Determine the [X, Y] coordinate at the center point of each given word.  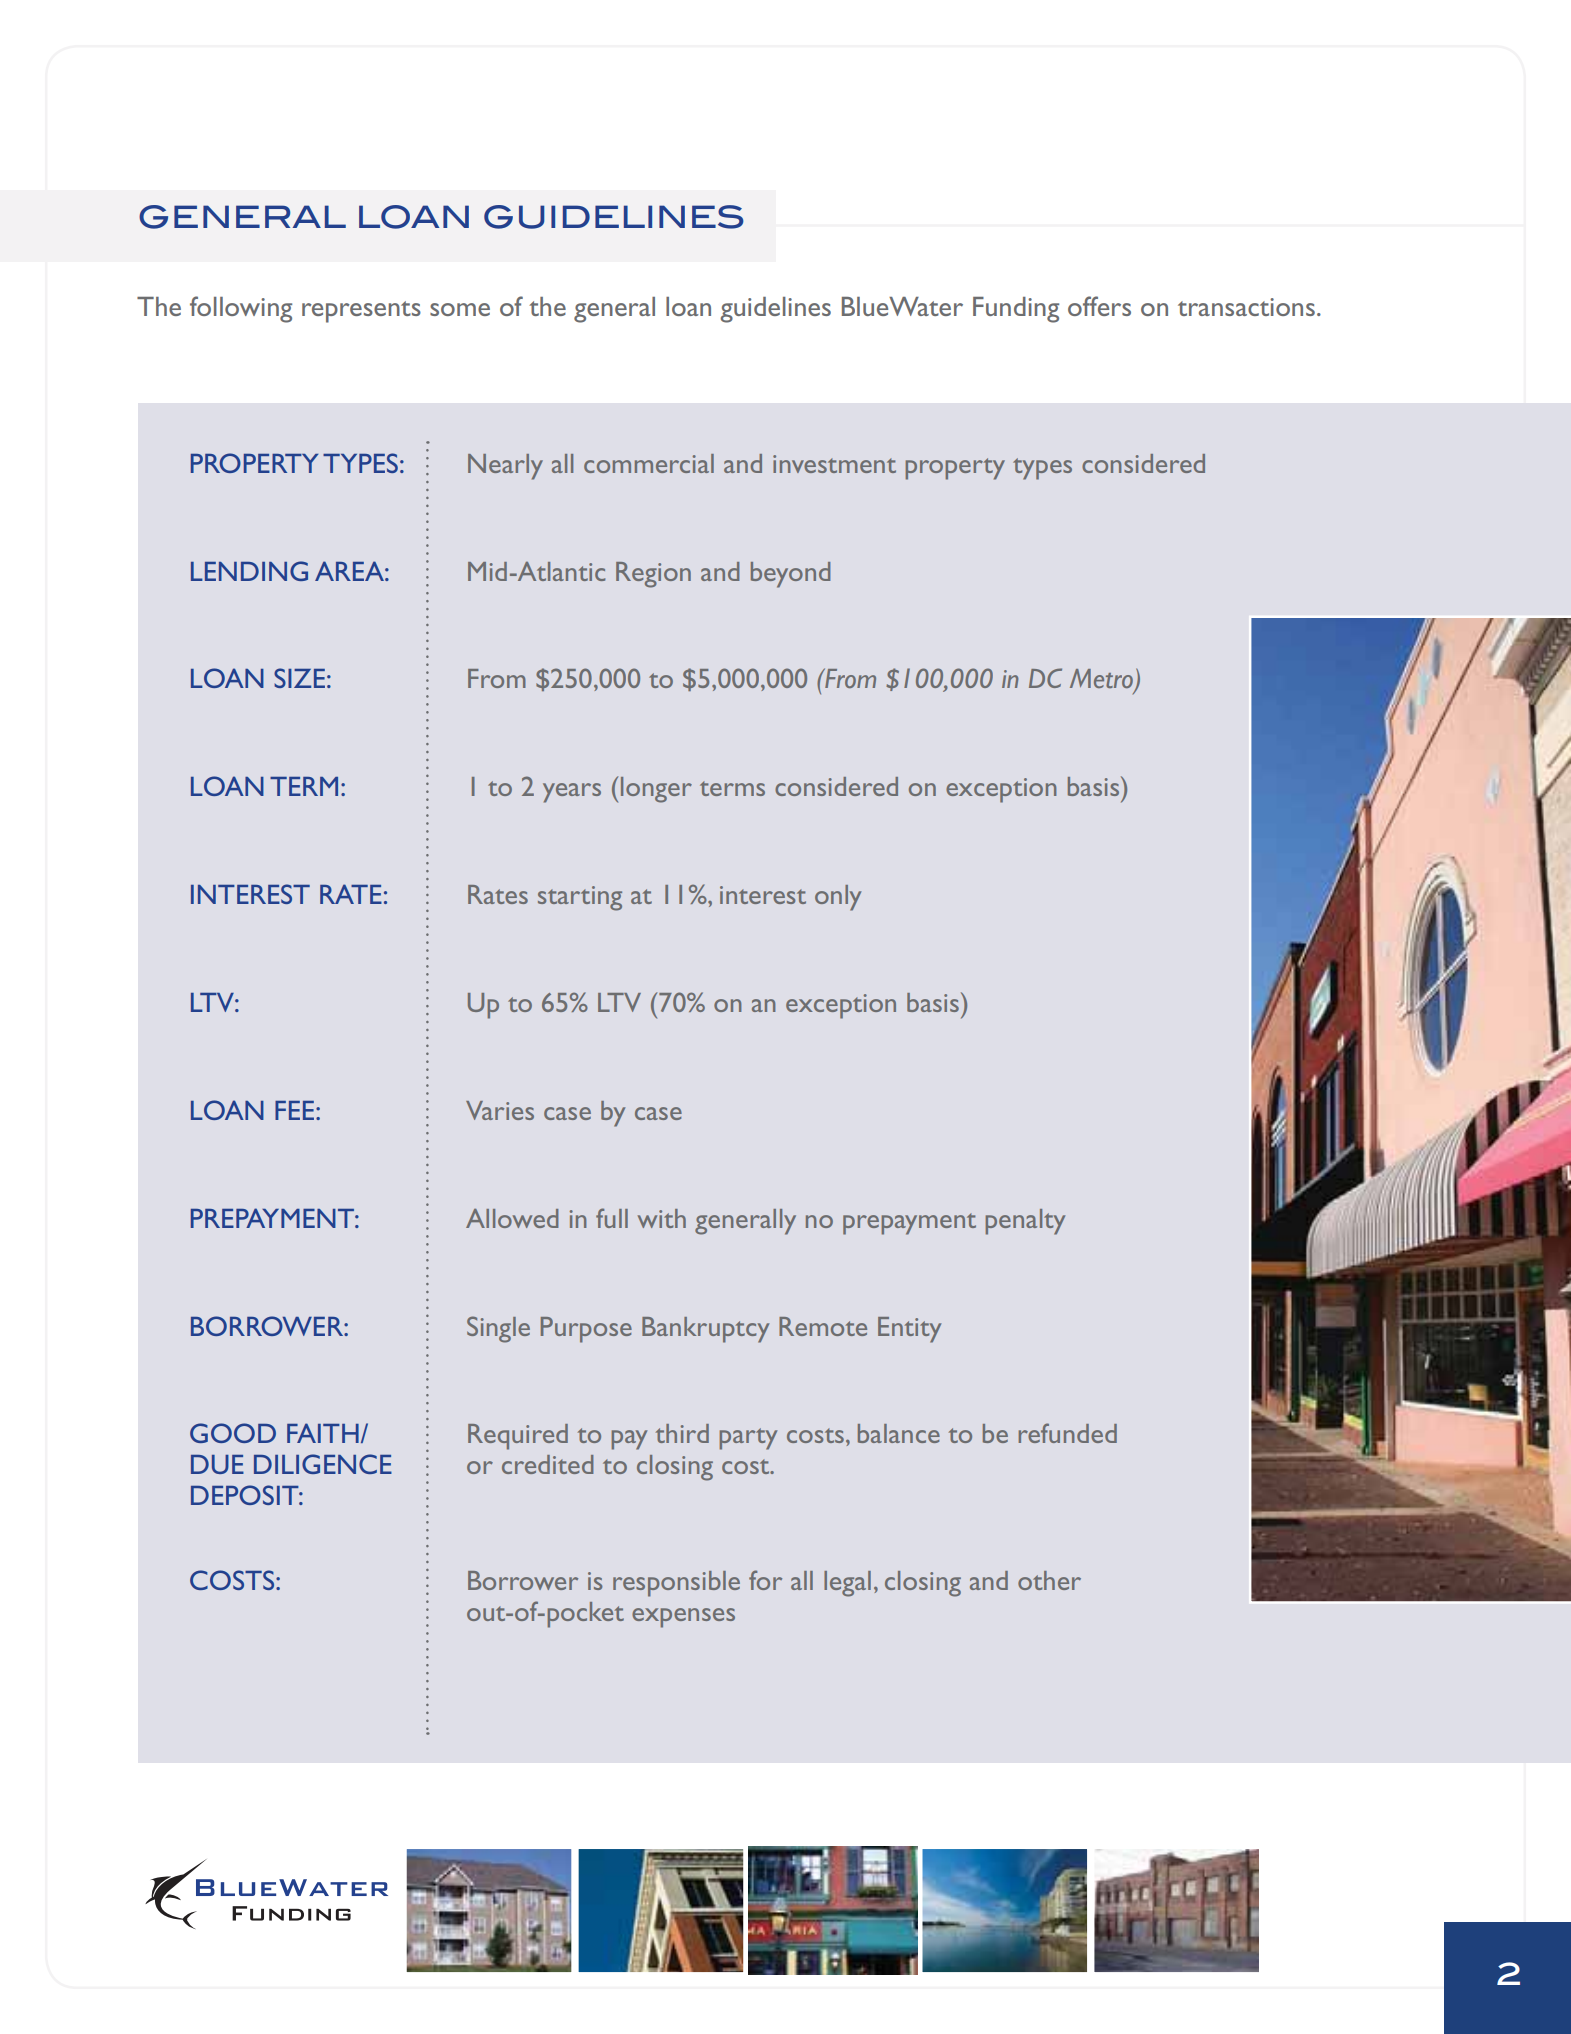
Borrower [523, 1580]
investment [834, 464]
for [765, 1580]
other [1049, 1580]
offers [1099, 306]
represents [361, 312]
